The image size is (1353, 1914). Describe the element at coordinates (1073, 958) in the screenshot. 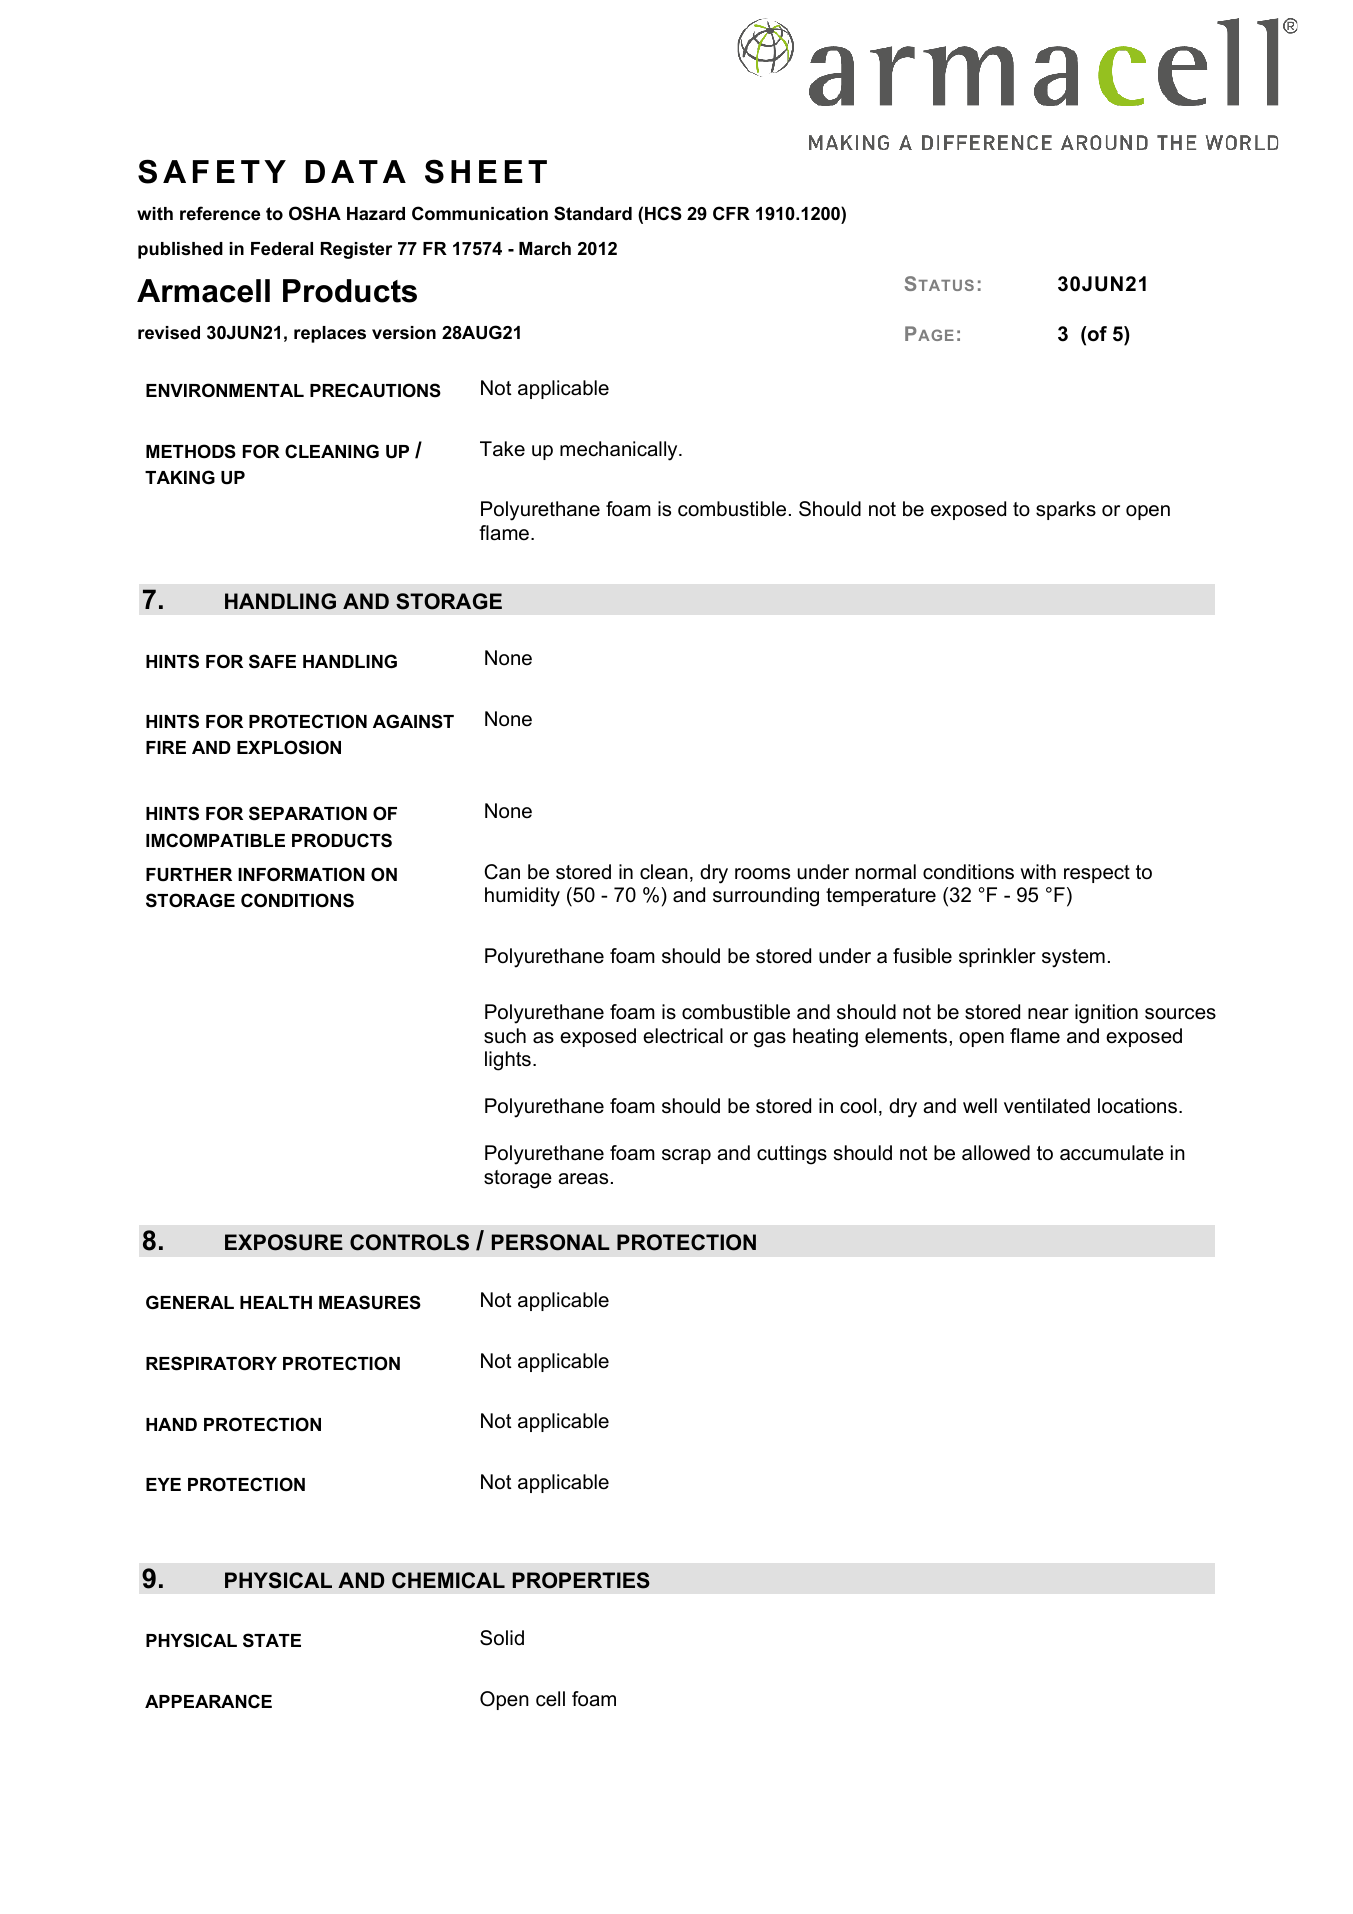

I see `system` at that location.
